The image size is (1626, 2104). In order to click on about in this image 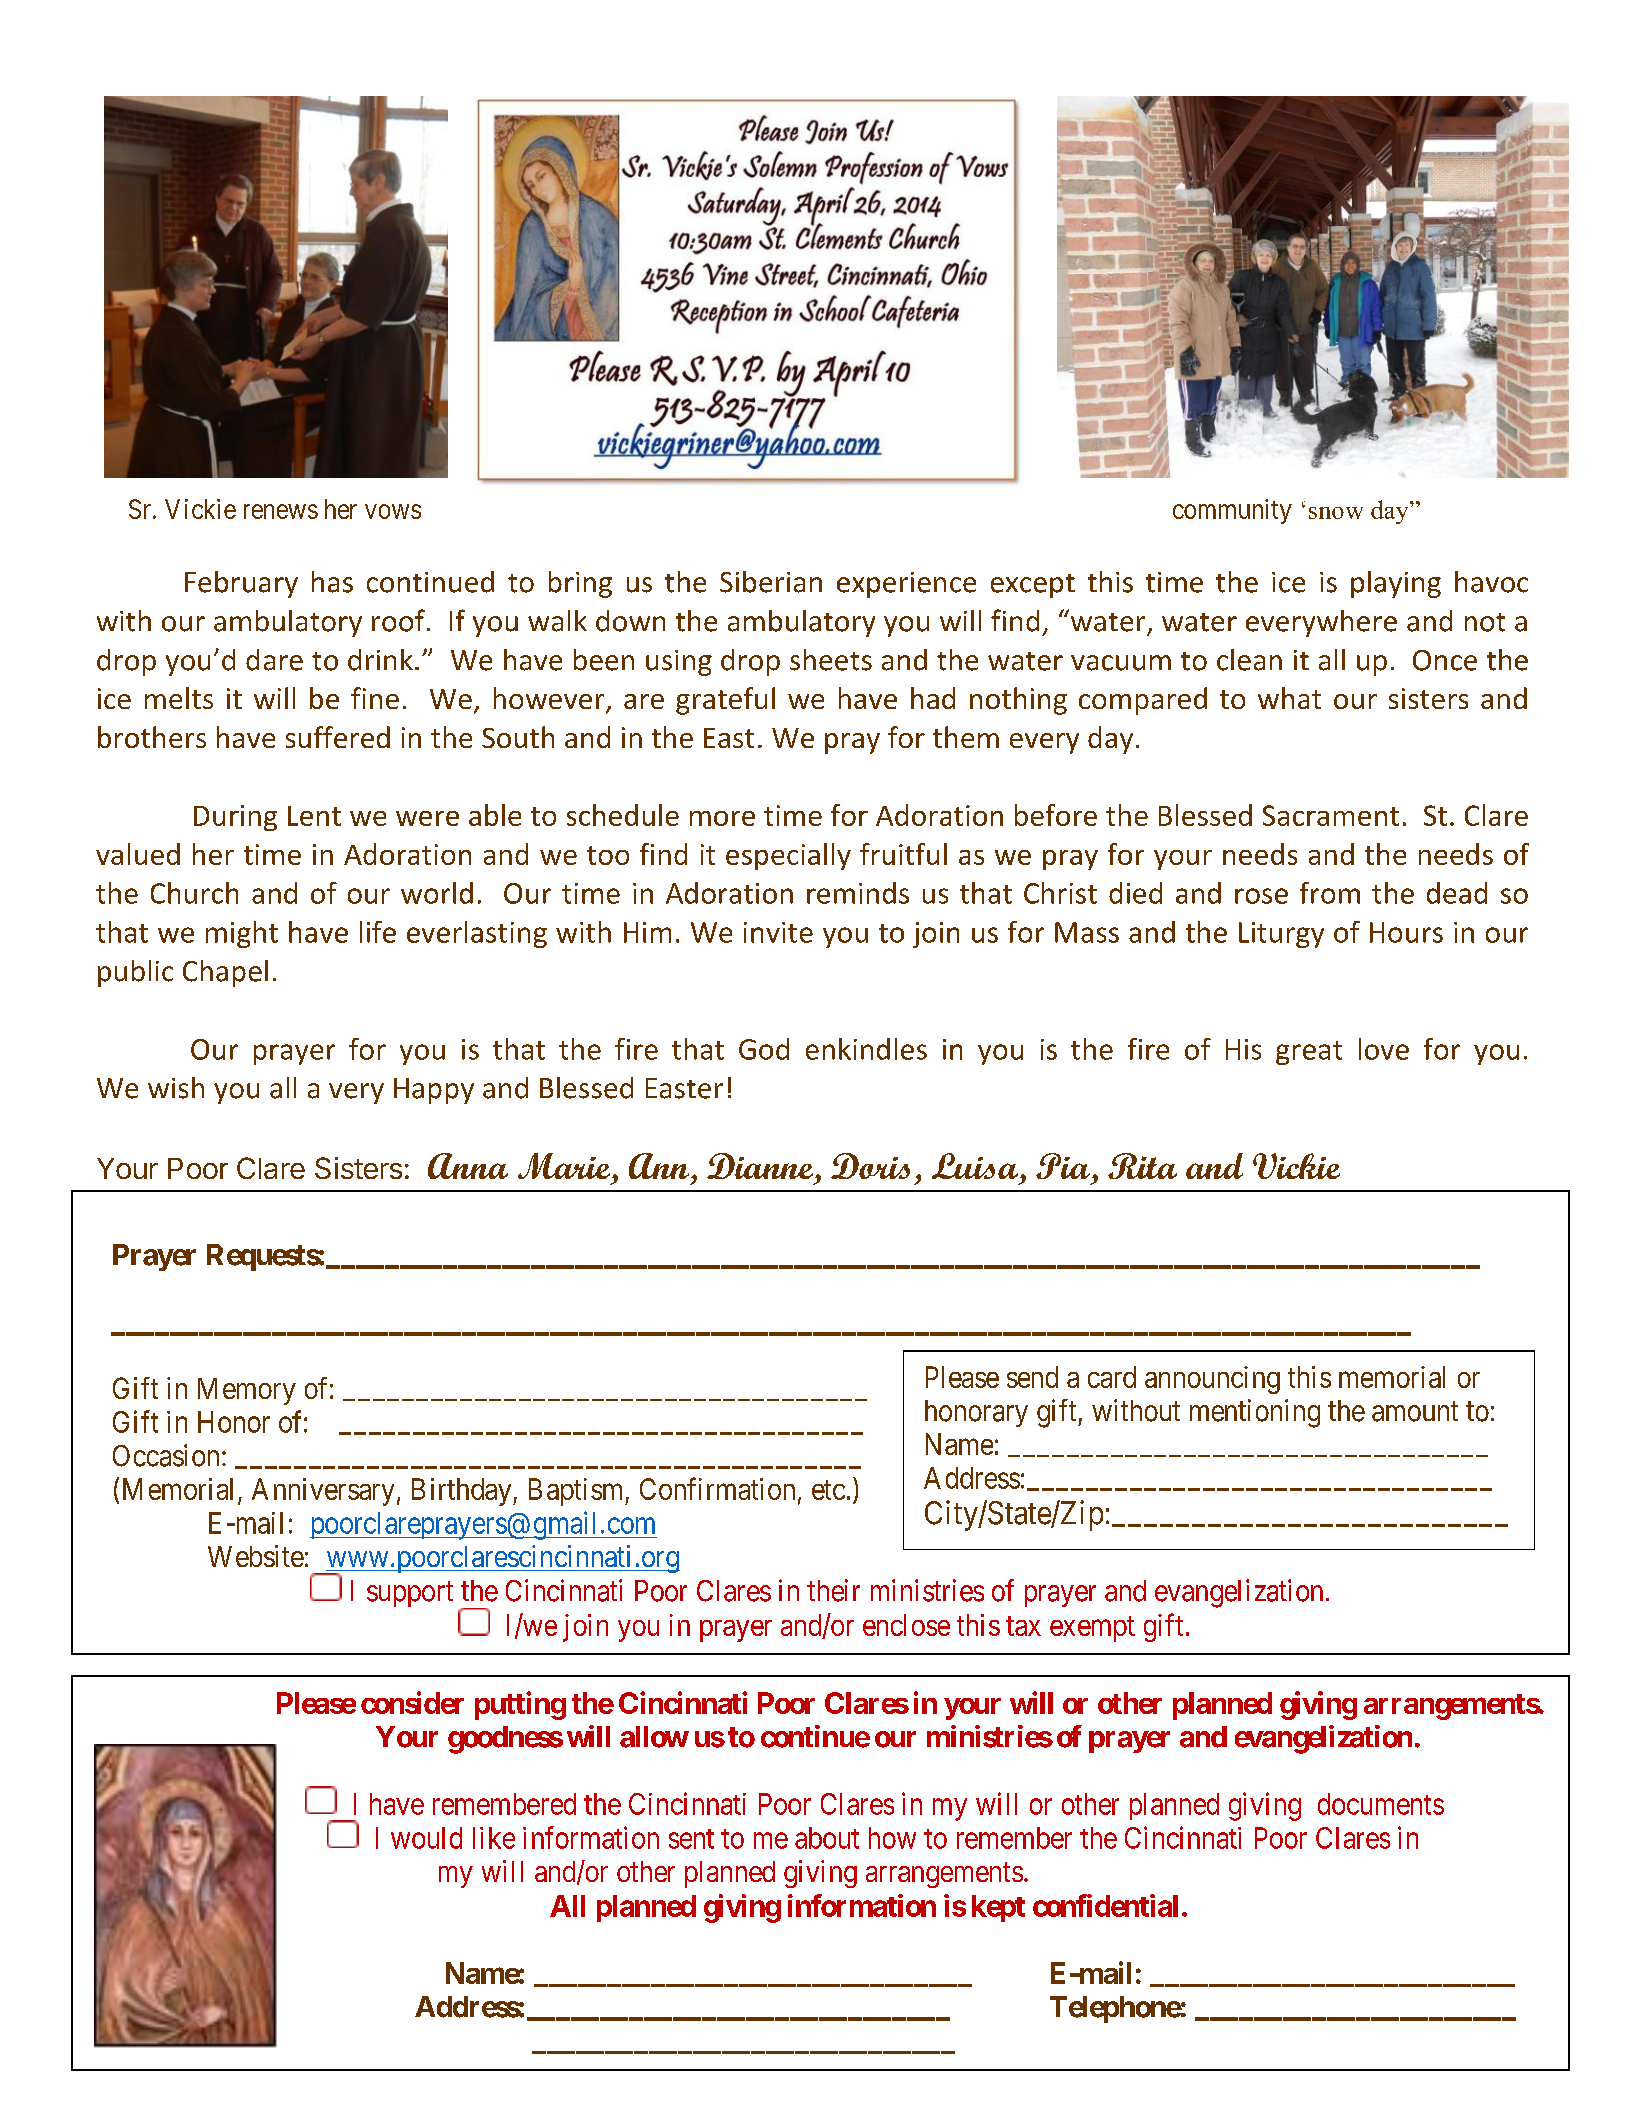, I will do `click(827, 1838)`.
